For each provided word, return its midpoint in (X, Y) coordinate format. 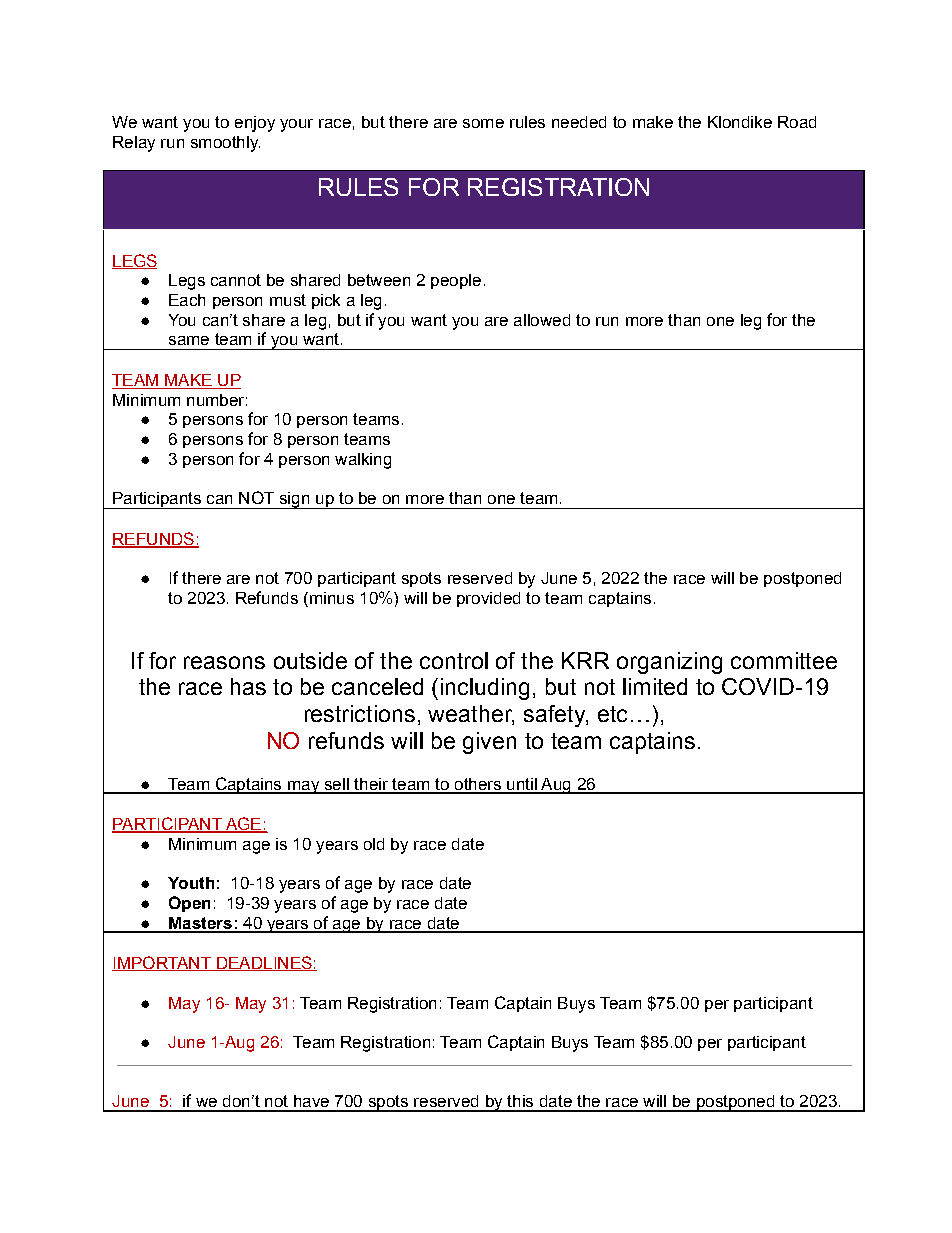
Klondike (740, 122)
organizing (669, 663)
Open (189, 904)
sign (294, 500)
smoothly (225, 144)
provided (488, 599)
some (483, 123)
